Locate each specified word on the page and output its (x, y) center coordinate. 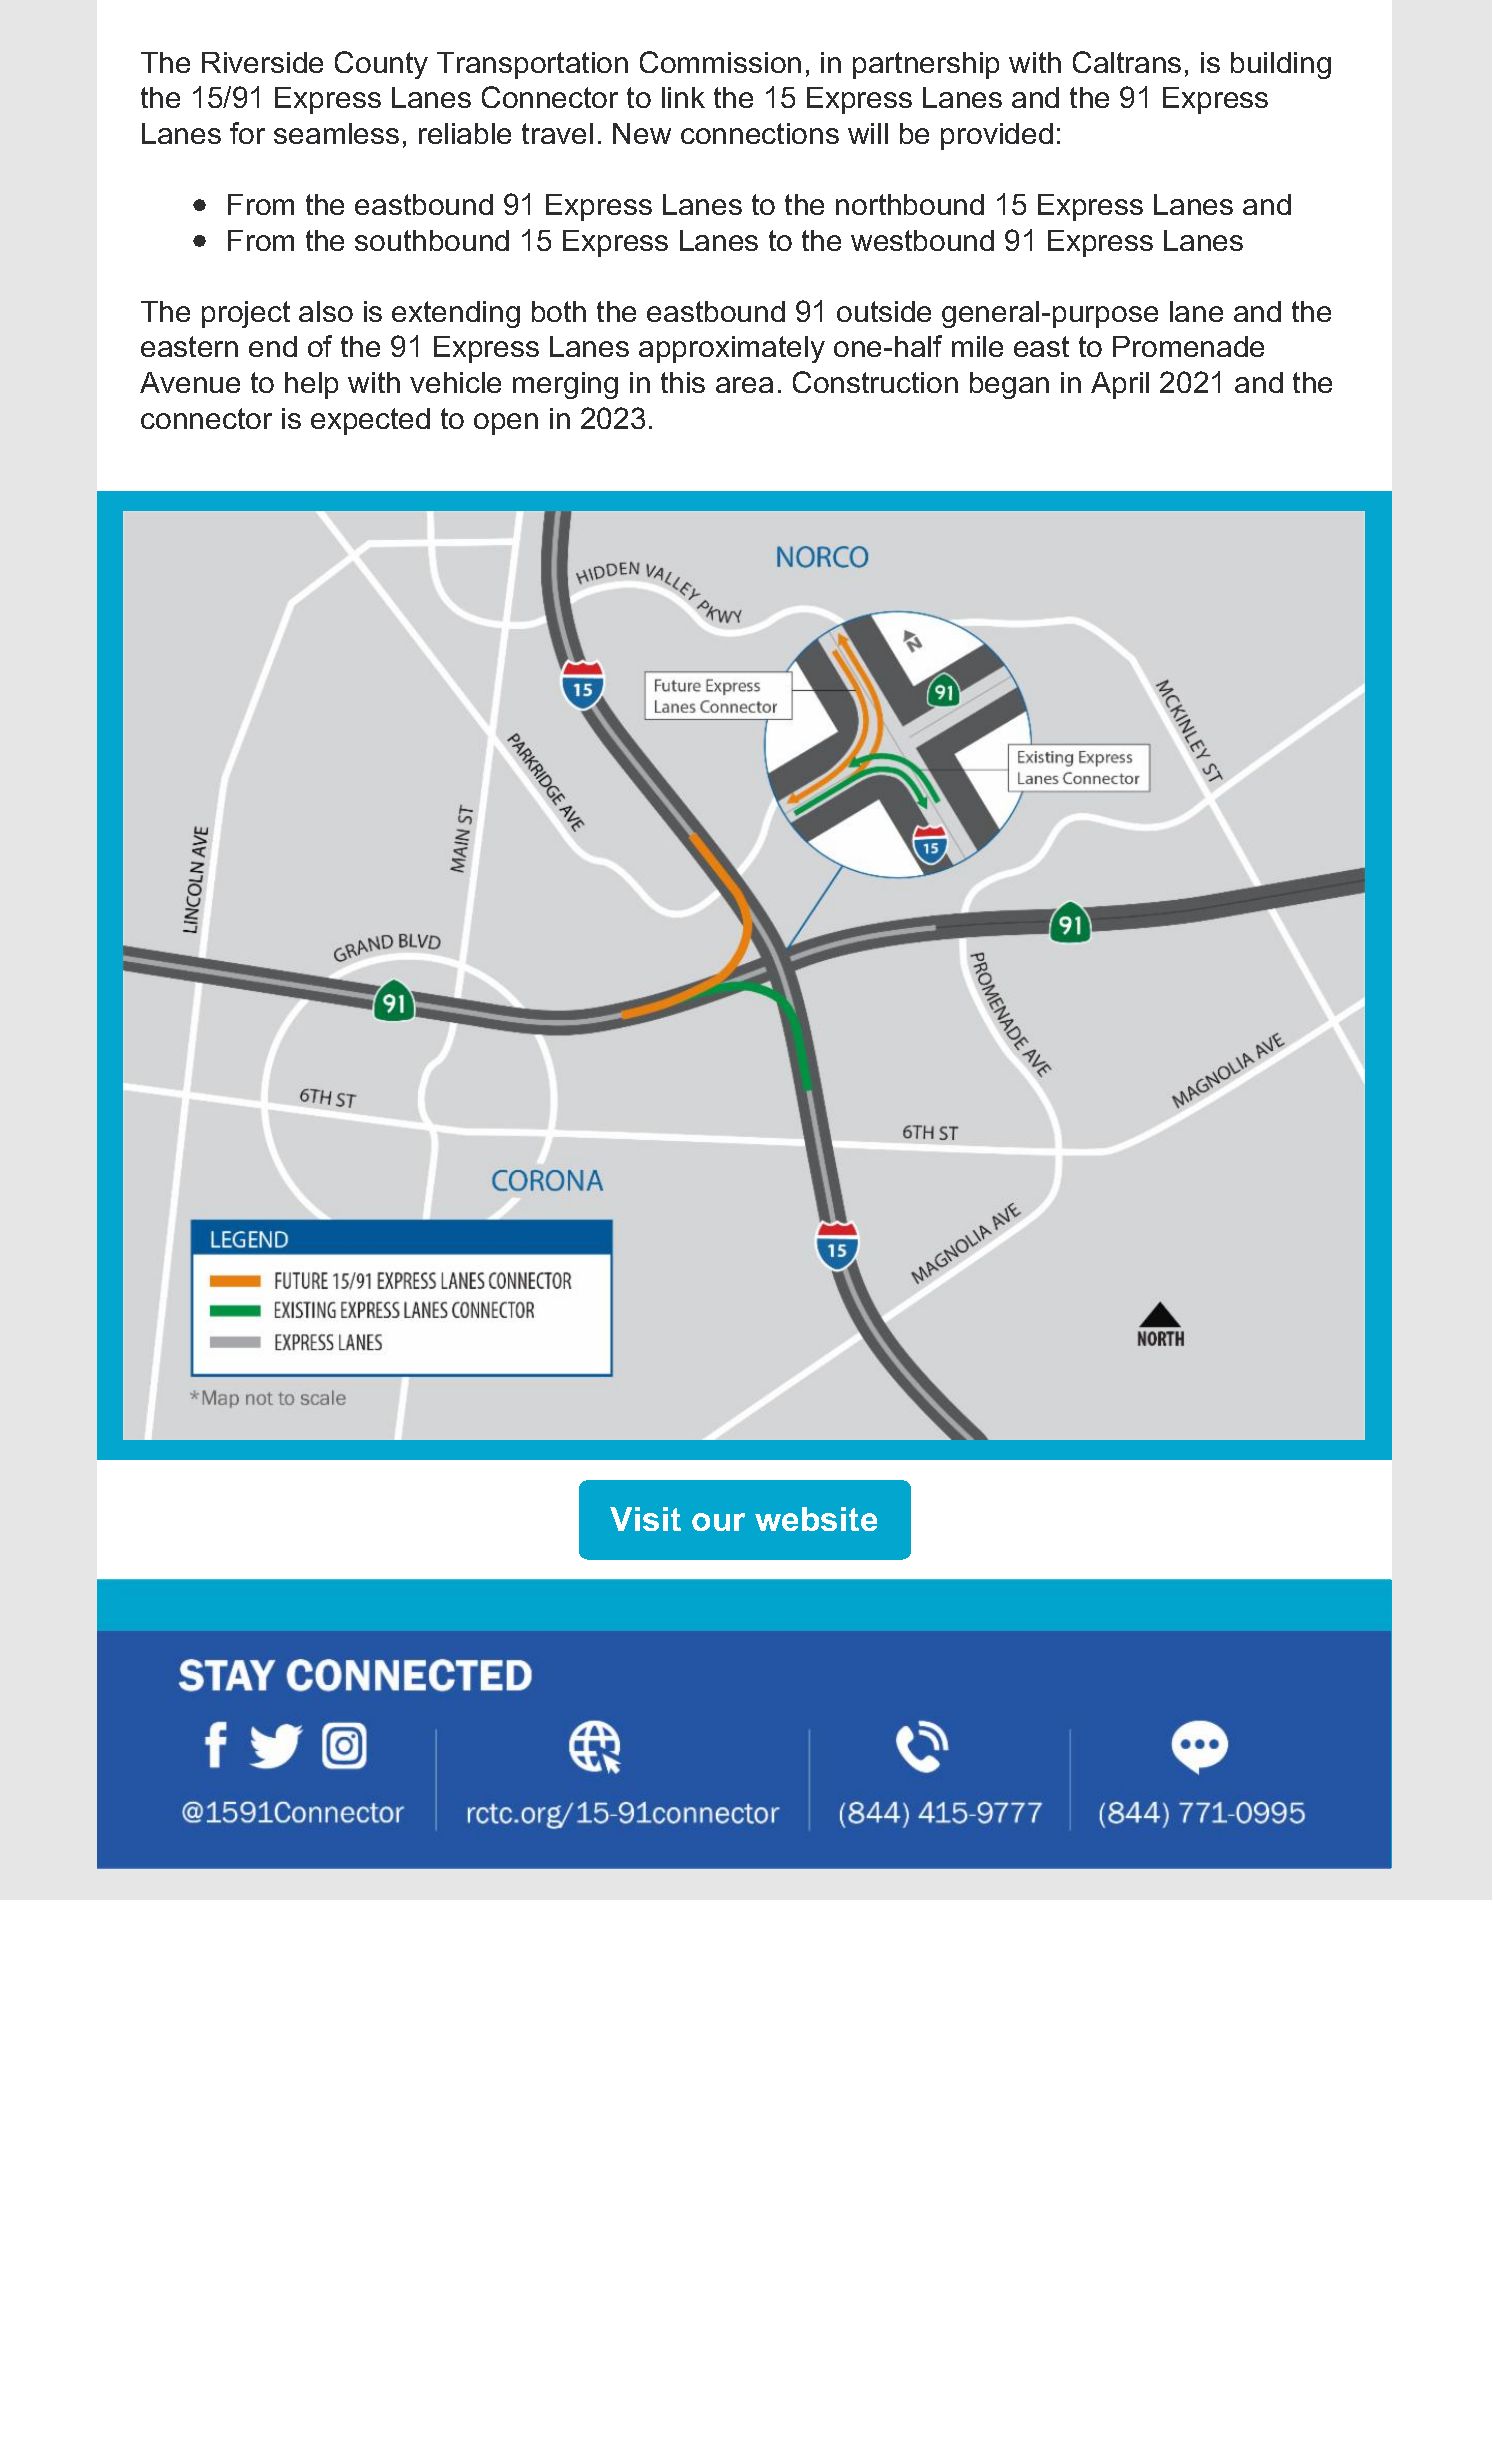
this (683, 382)
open (506, 424)
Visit (645, 1519)
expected (370, 421)
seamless (336, 133)
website (816, 1519)
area (744, 385)
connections (760, 133)
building (1281, 65)
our (718, 1522)
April (1120, 385)
